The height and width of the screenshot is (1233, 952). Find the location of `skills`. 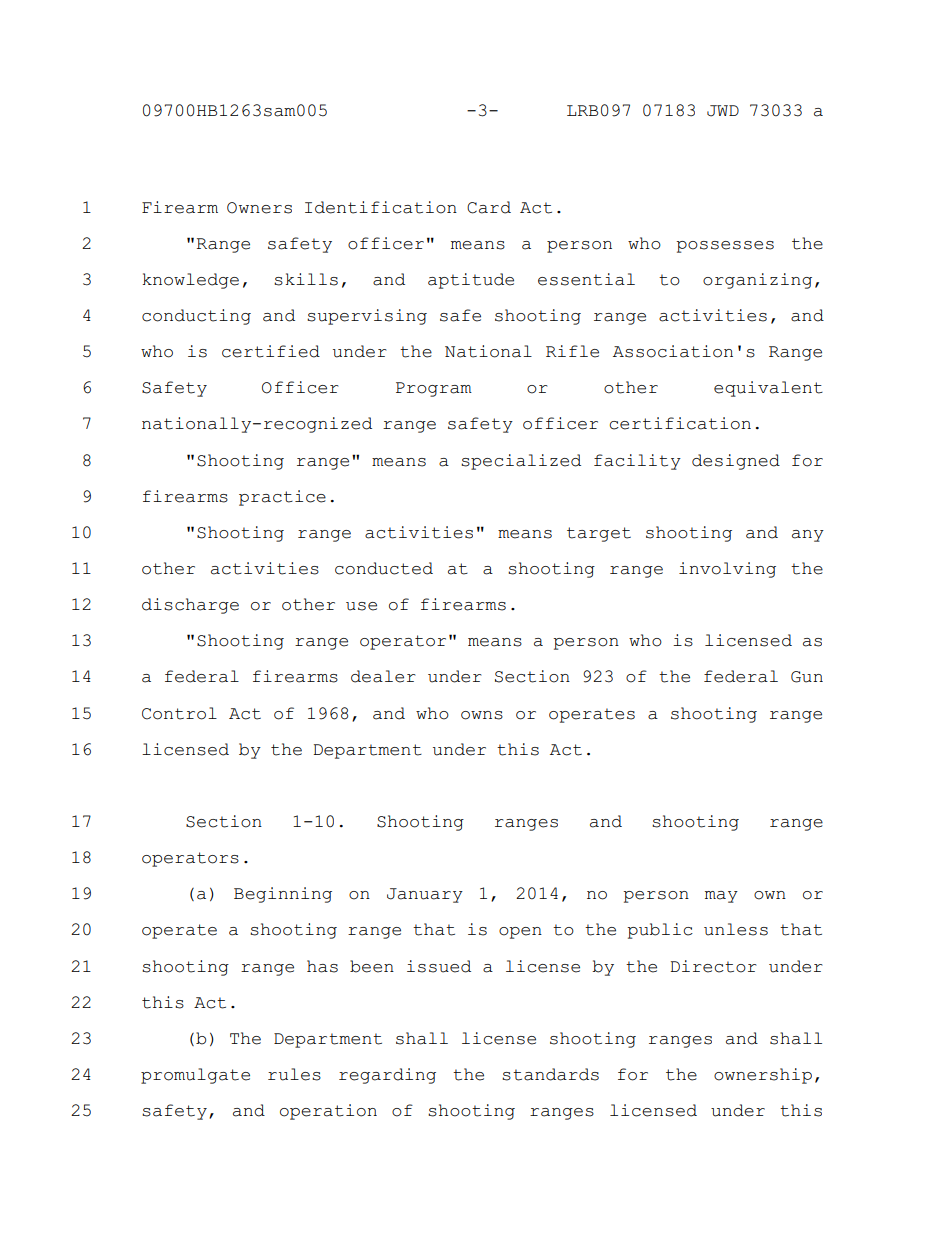

skills is located at coordinates (306, 279).
